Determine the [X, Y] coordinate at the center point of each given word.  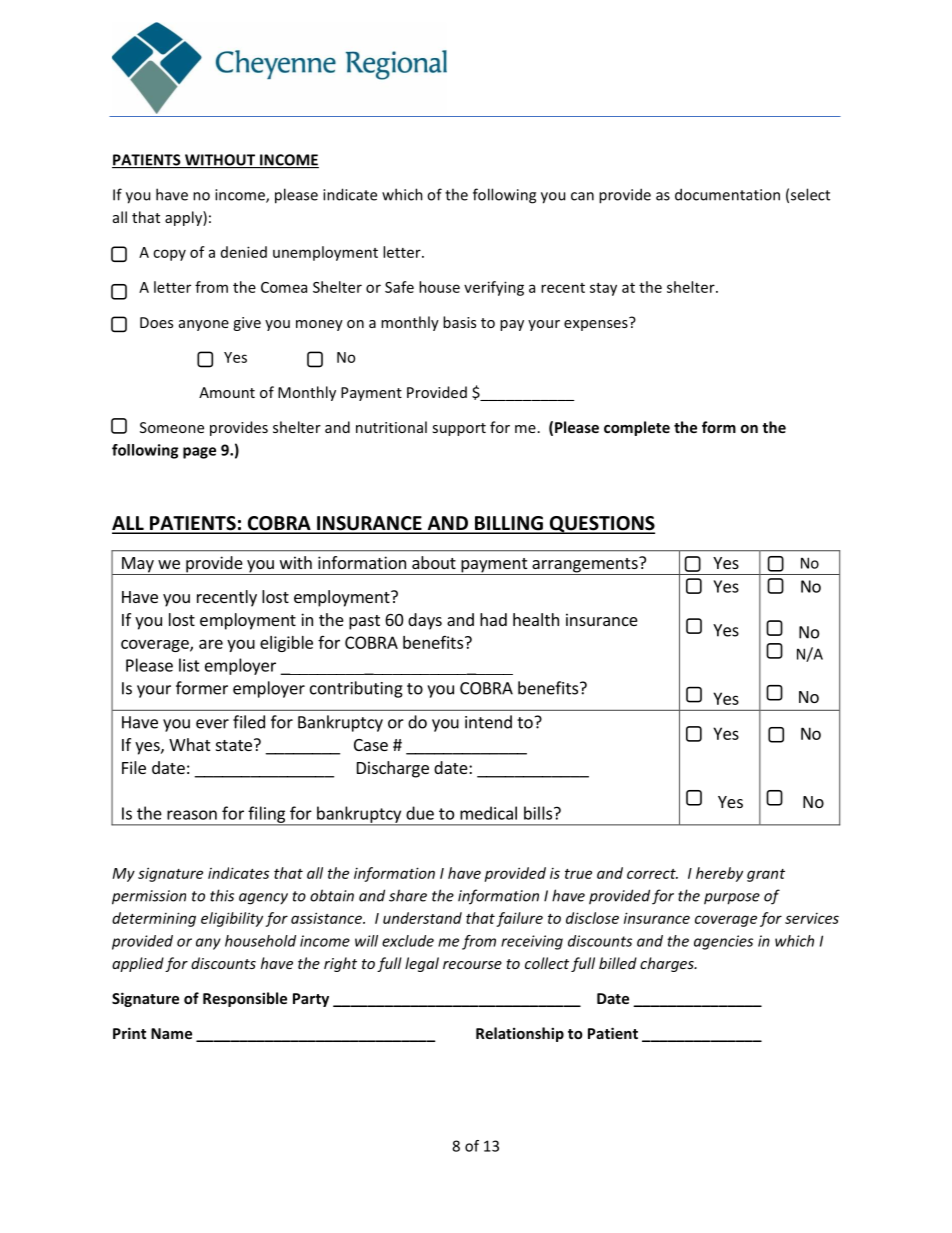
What [189, 744]
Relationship [520, 1034]
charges [668, 964]
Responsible [245, 999]
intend [488, 722]
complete [637, 428]
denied [244, 252]
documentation [727, 194]
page [199, 453]
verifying [494, 288]
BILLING [509, 524]
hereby [719, 874]
